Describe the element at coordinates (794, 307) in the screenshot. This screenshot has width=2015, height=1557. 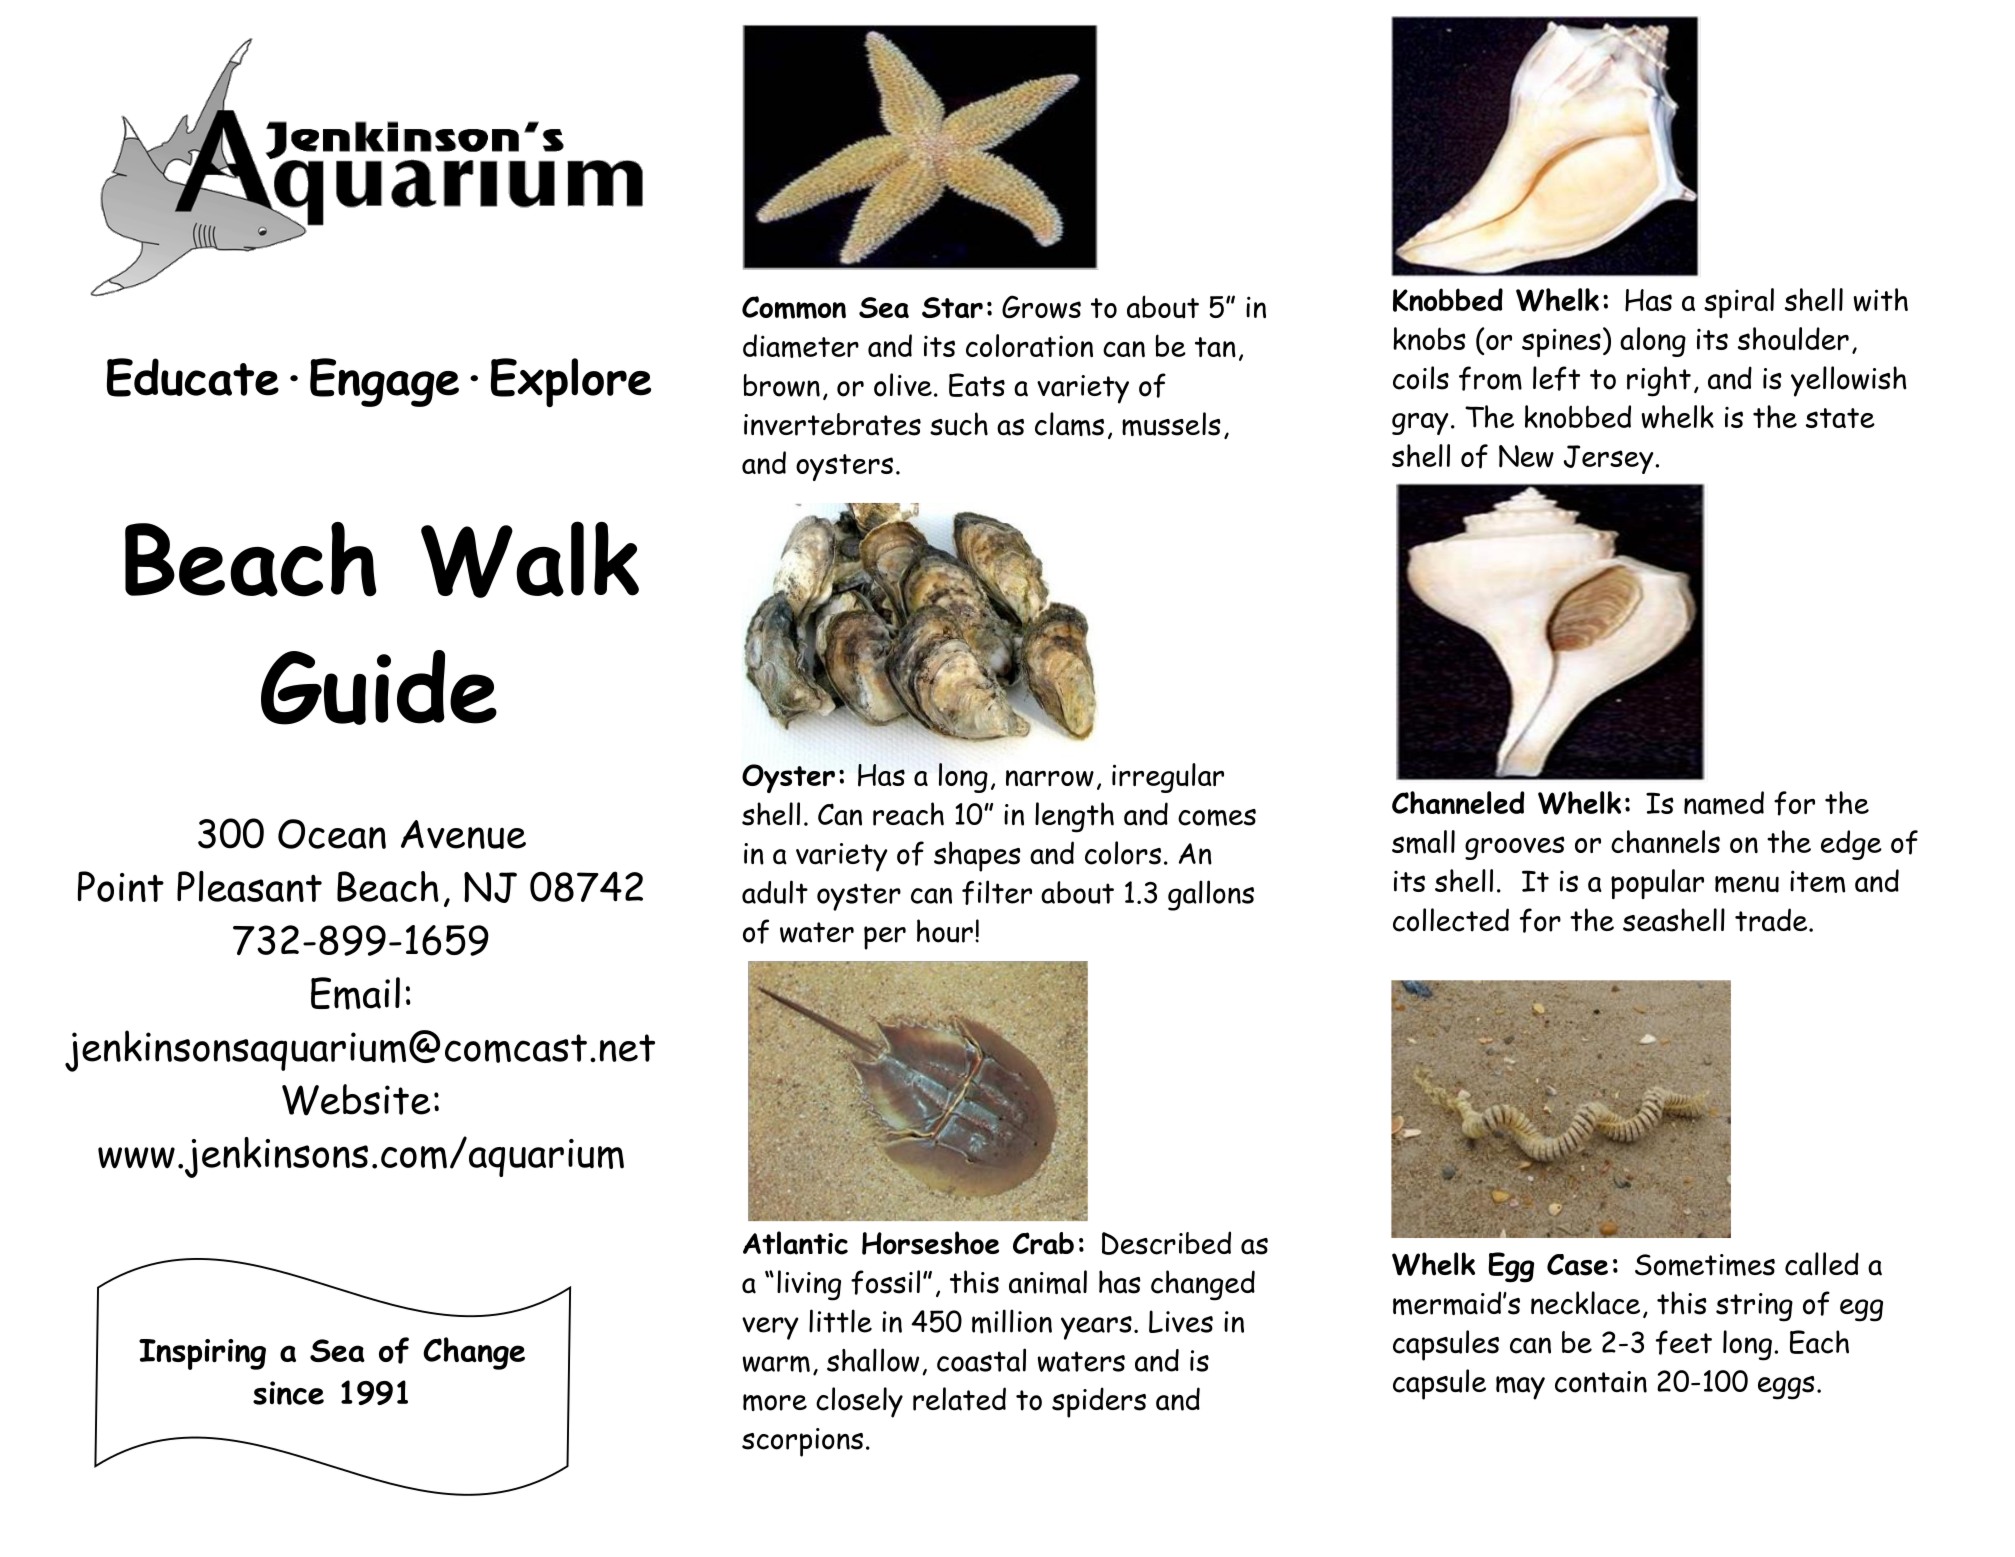
I see `Common` at that location.
